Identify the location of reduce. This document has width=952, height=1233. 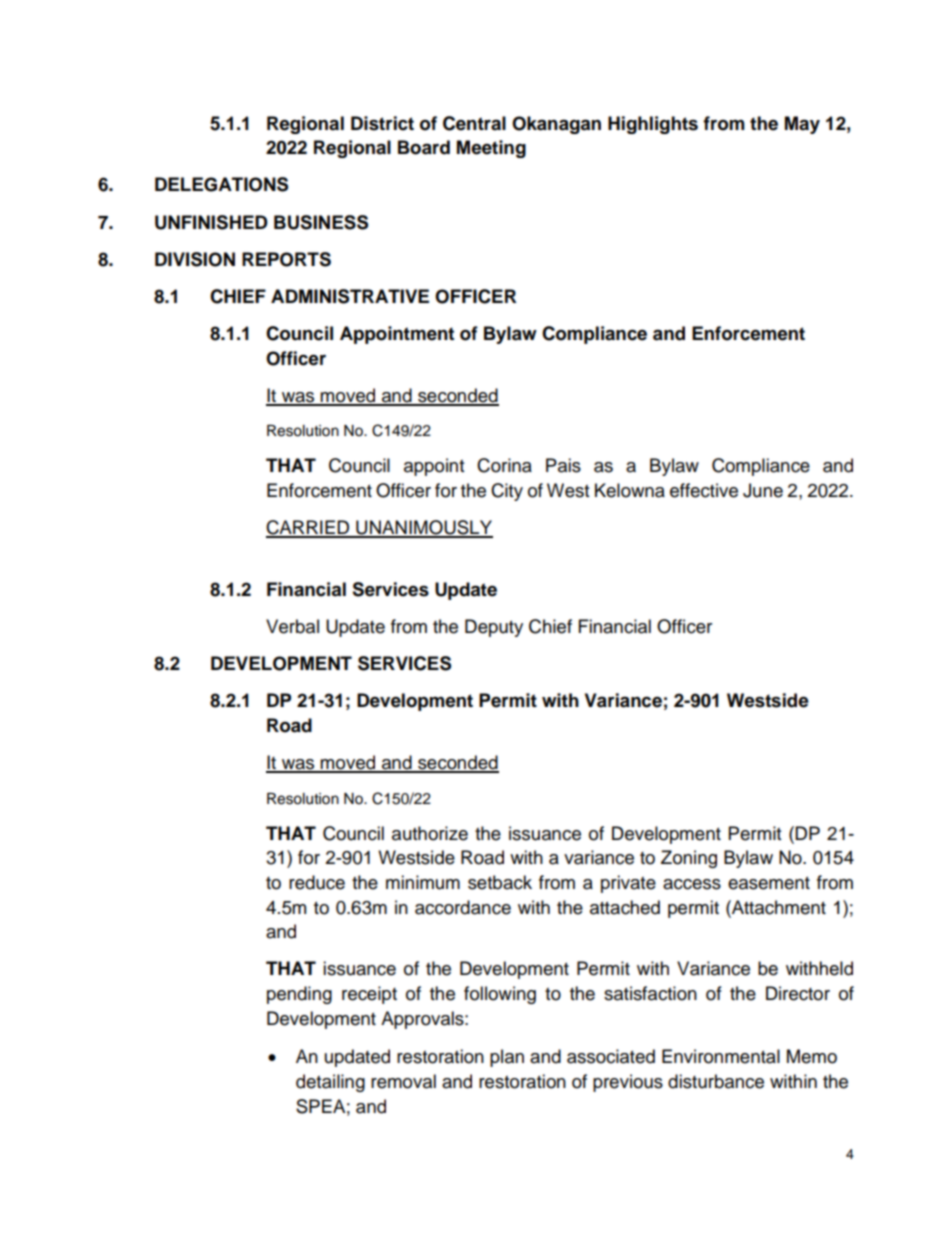
(317, 882).
